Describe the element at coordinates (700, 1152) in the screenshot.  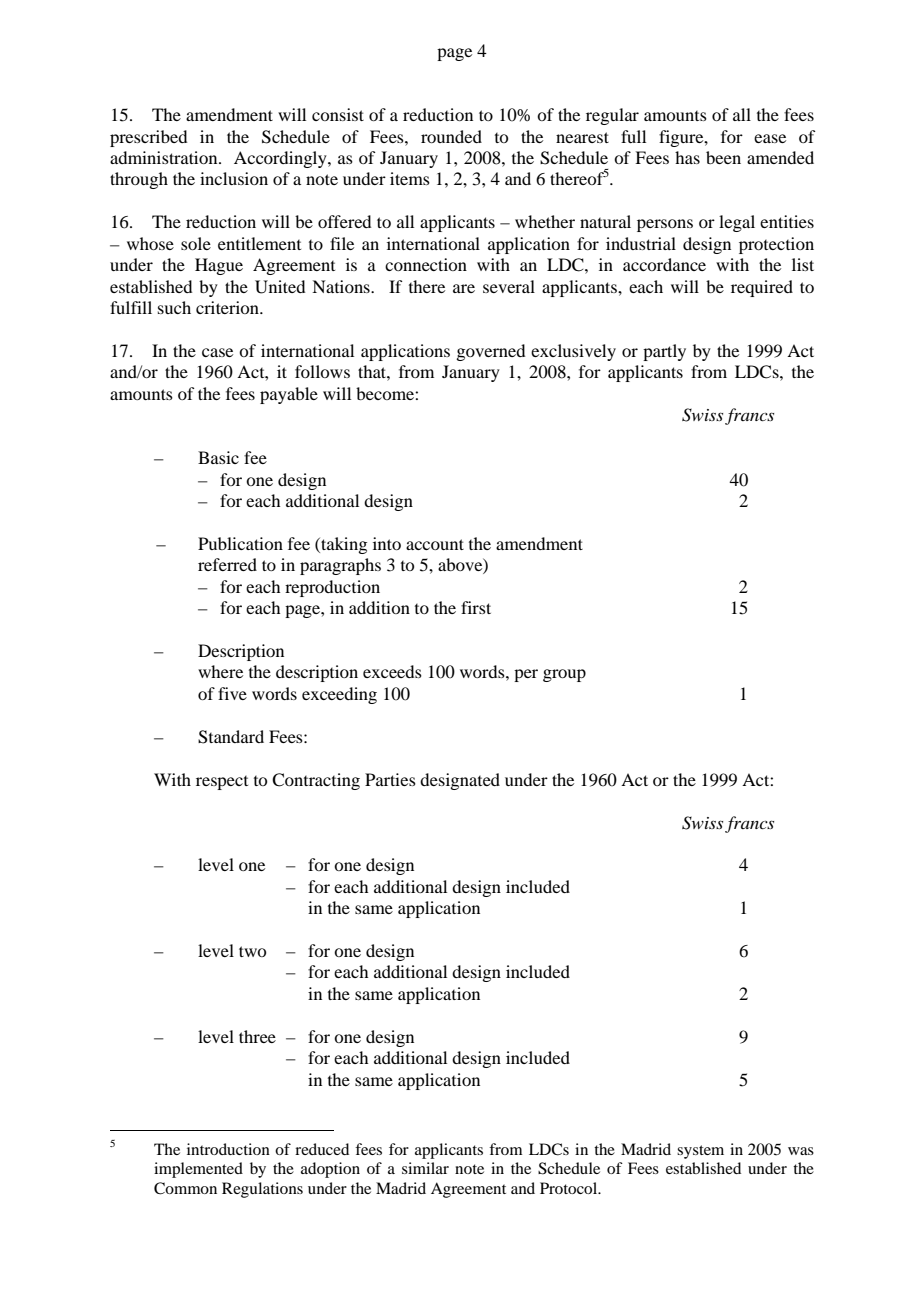
I see `system` at that location.
